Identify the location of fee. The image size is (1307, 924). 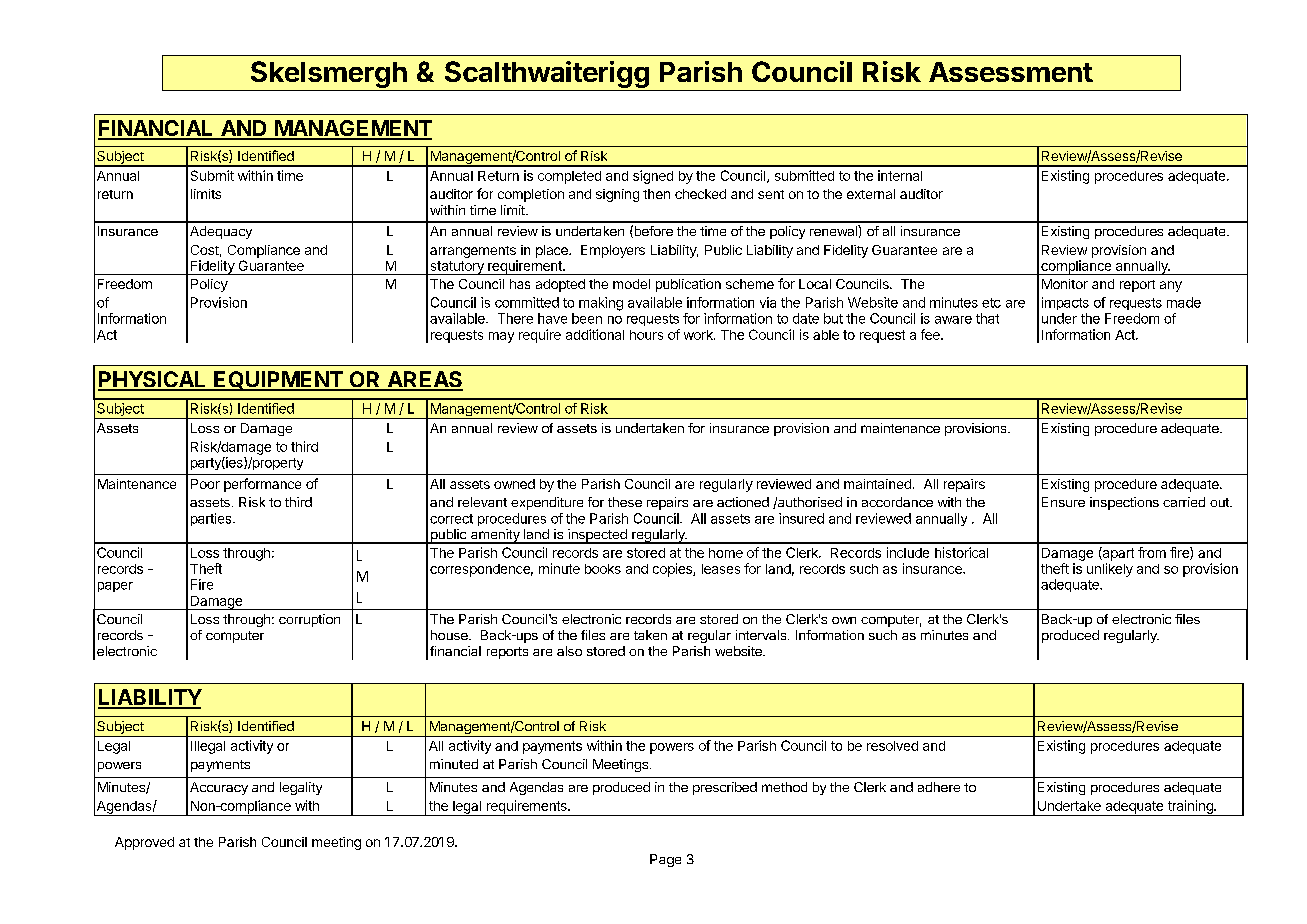
(931, 334).
